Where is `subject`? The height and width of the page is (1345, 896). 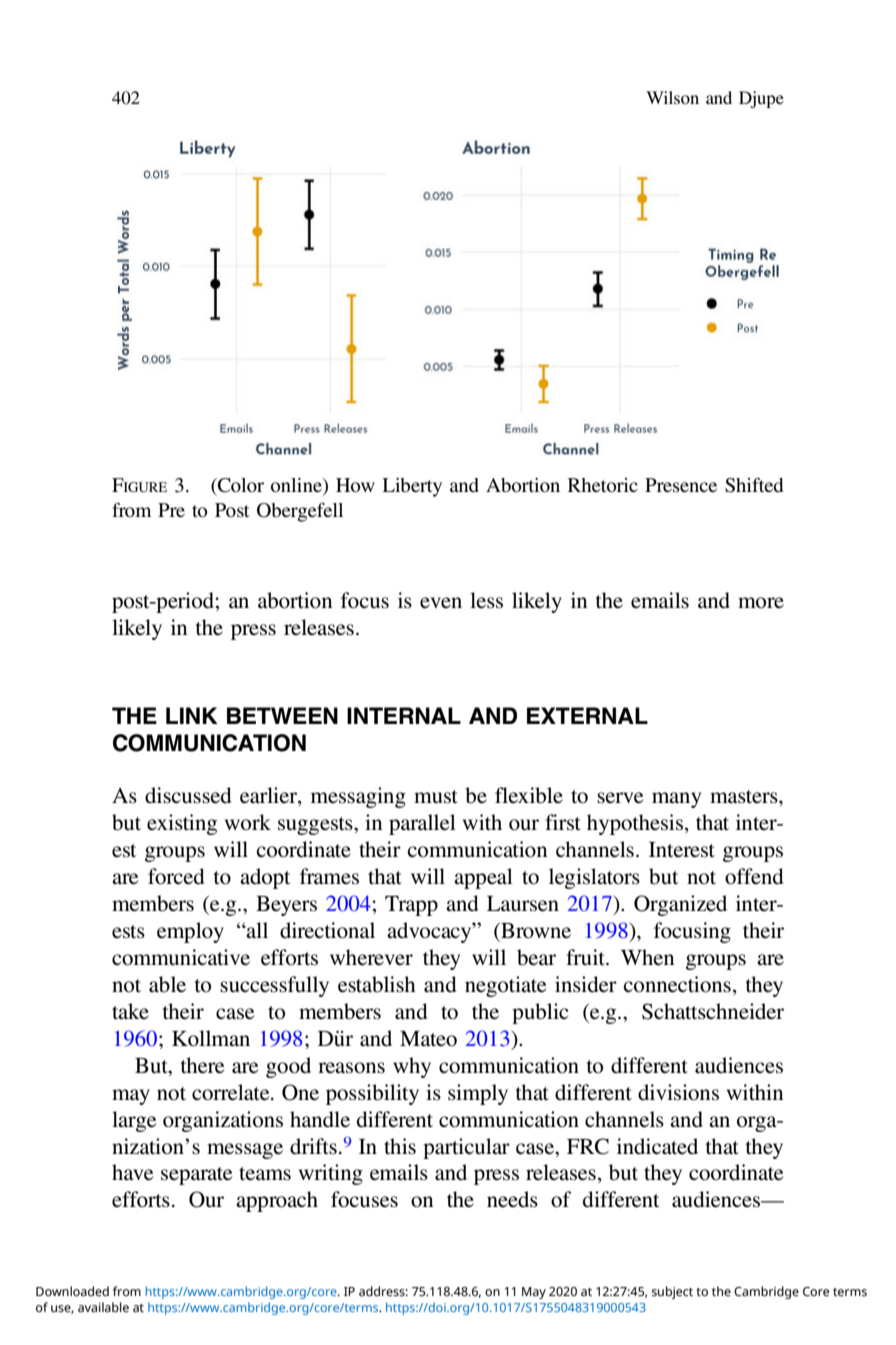 subject is located at coordinates (672, 1292).
